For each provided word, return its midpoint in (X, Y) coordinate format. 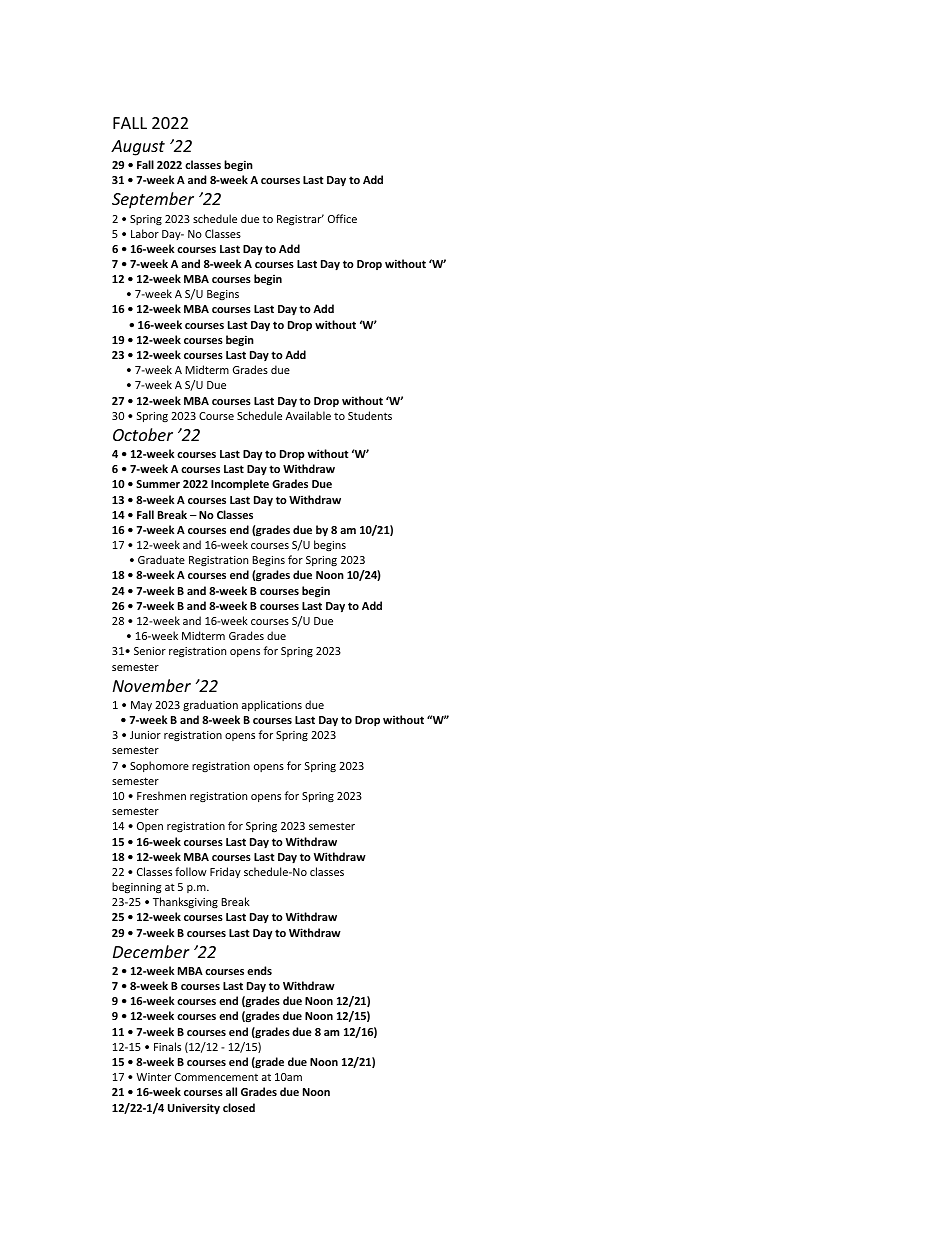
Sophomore (159, 766)
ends (259, 970)
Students (370, 415)
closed (239, 1107)
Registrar (300, 220)
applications (272, 705)
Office (342, 218)
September (153, 200)
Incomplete (240, 485)
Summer (158, 484)
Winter (153, 1077)
